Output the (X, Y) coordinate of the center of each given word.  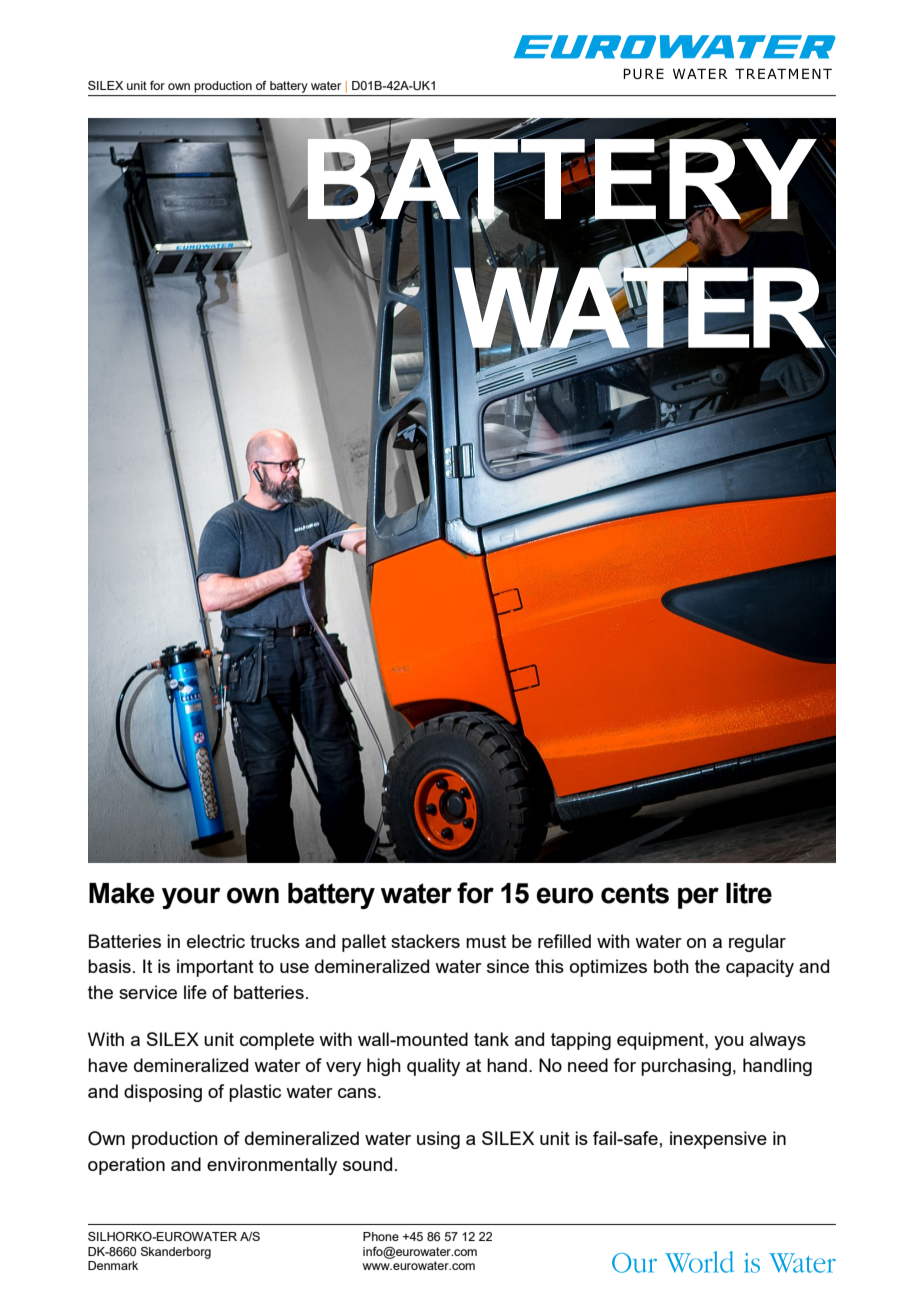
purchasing (686, 1067)
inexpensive (718, 1140)
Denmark (113, 1265)
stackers (425, 941)
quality (433, 1067)
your (191, 898)
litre (749, 893)
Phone (381, 1236)
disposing (163, 1093)
